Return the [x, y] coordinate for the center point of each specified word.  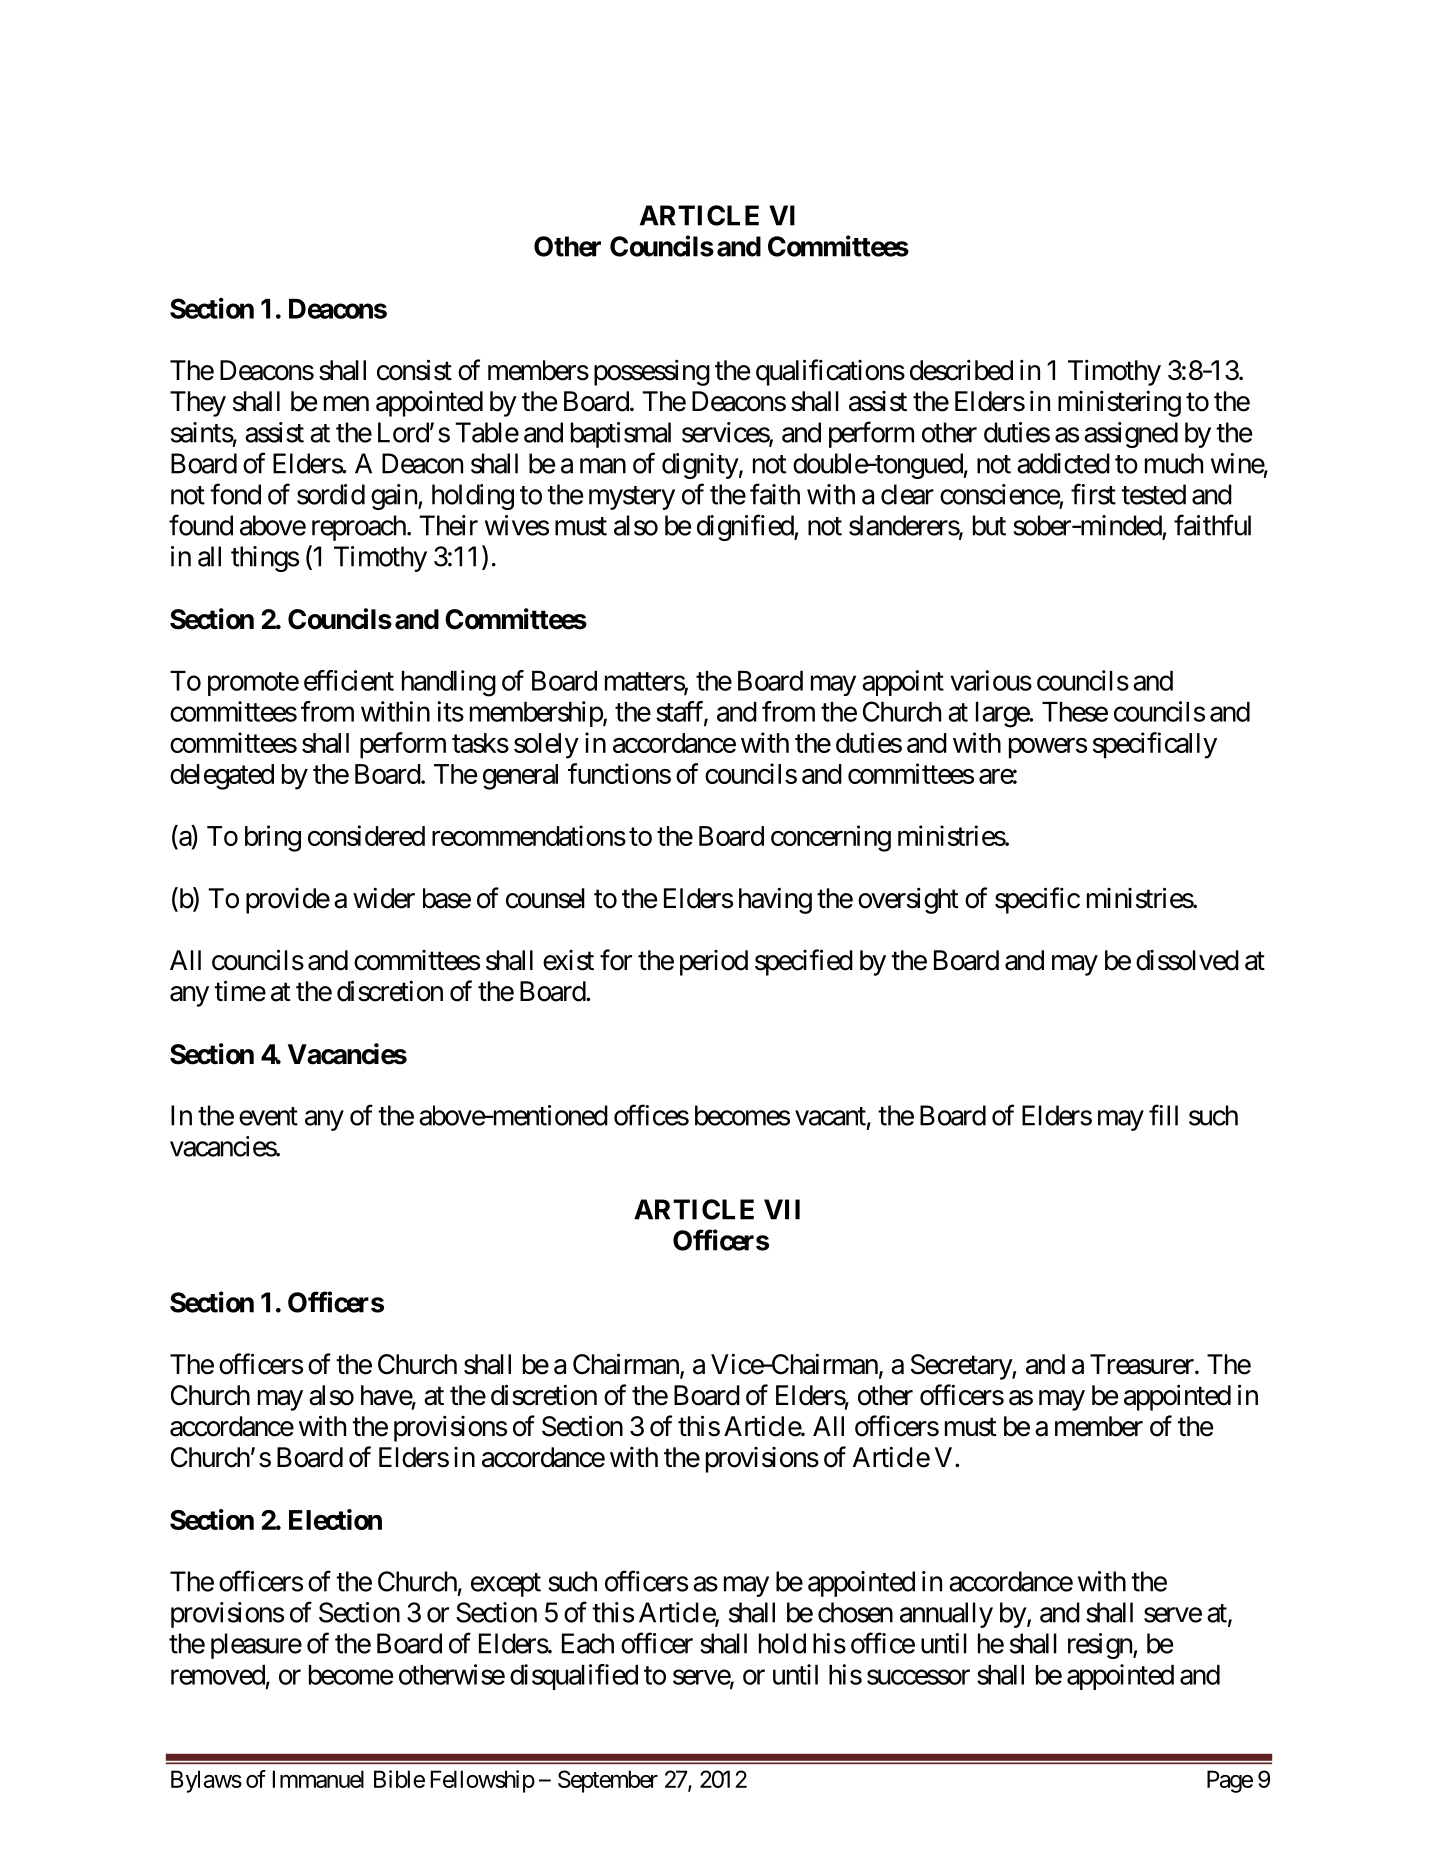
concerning [831, 838]
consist [414, 370]
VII [782, 1209]
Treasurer [1142, 1364]
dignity [700, 466]
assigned [1131, 435]
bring [273, 838]
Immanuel [318, 1779]
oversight [908, 900]
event [268, 1116]
